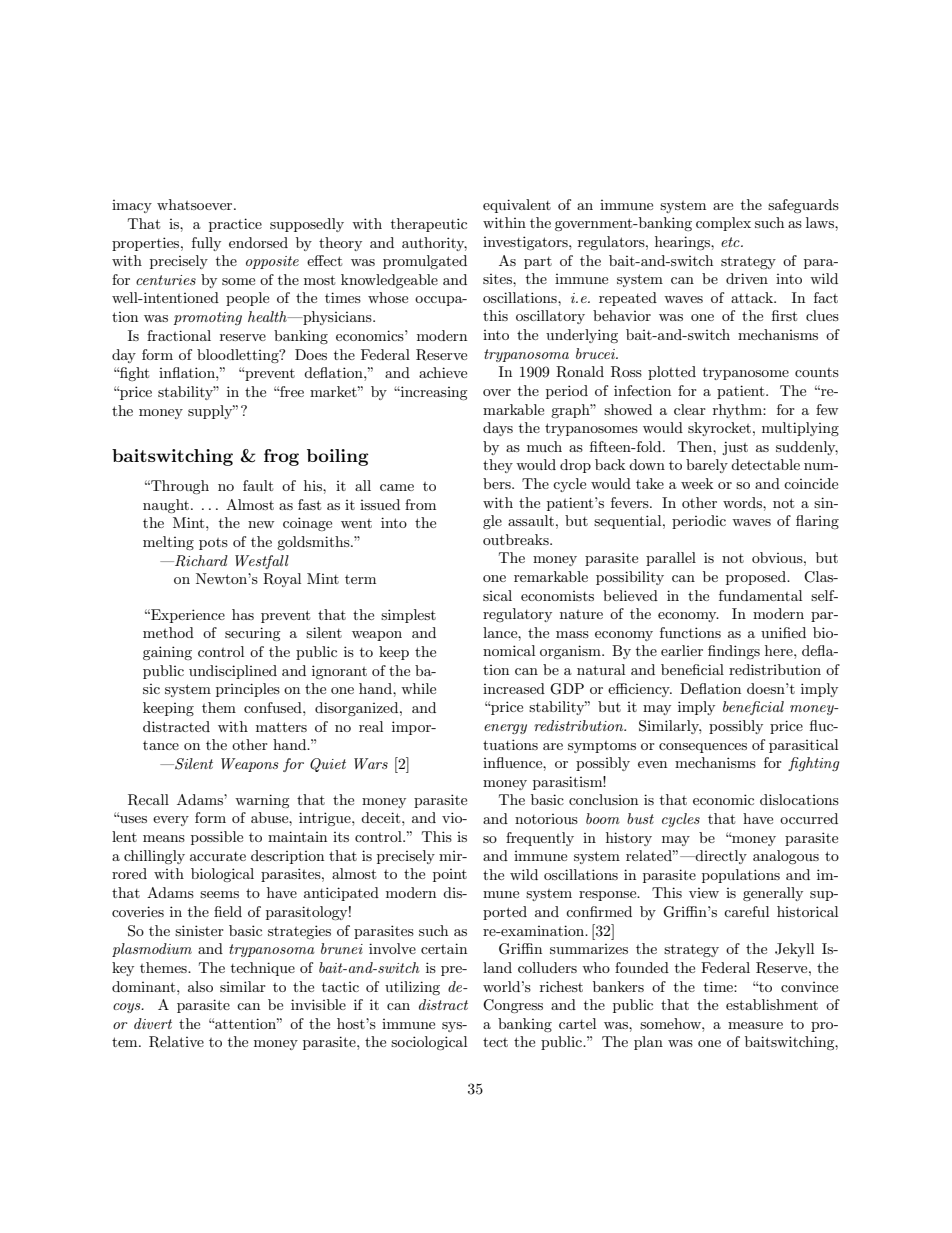 The height and width of the screenshot is (1233, 952). I want to click on divert, so click(153, 1023).
